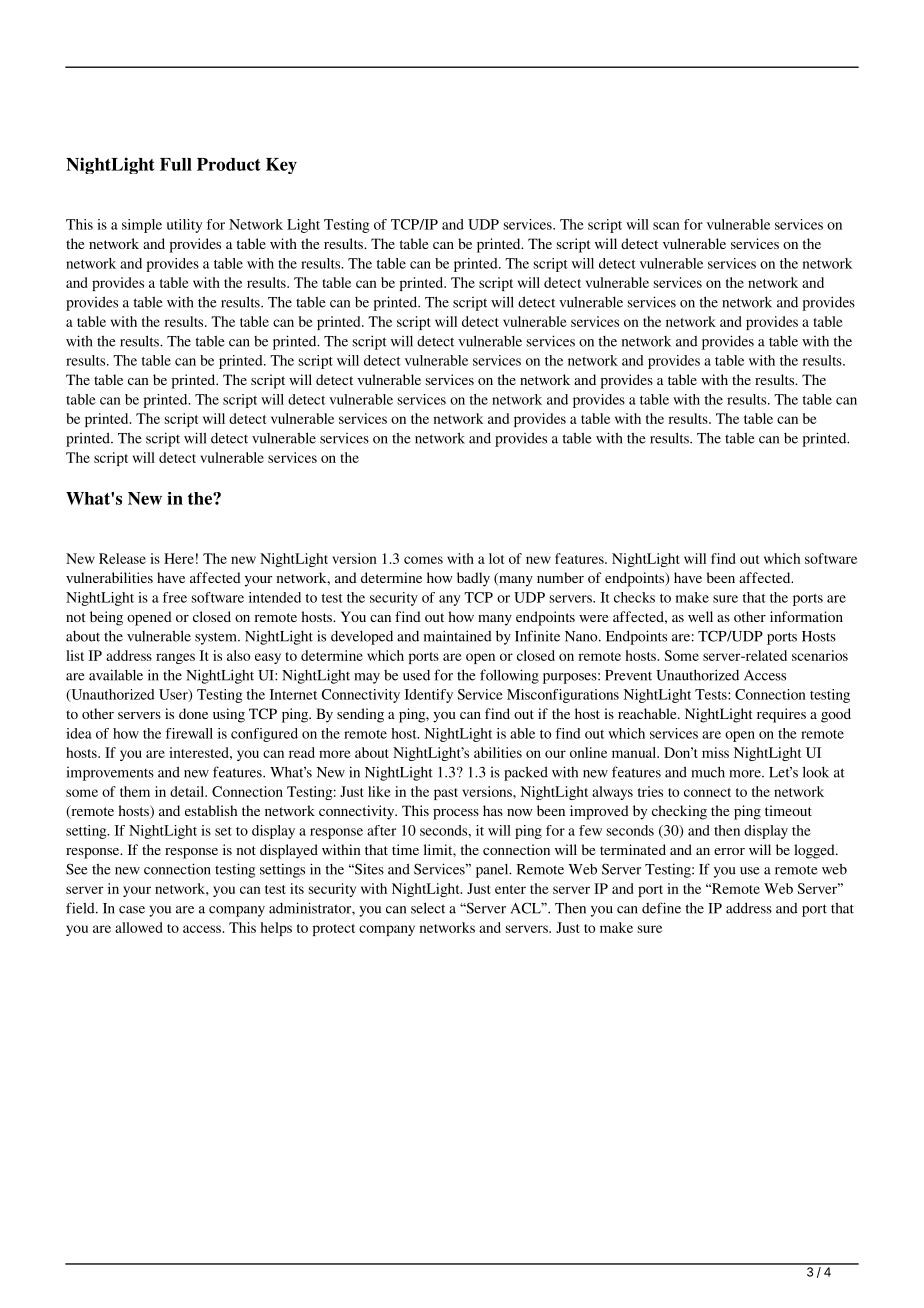 Image resolution: width=924 pixels, height=1308 pixels. I want to click on scan, so click(666, 226).
